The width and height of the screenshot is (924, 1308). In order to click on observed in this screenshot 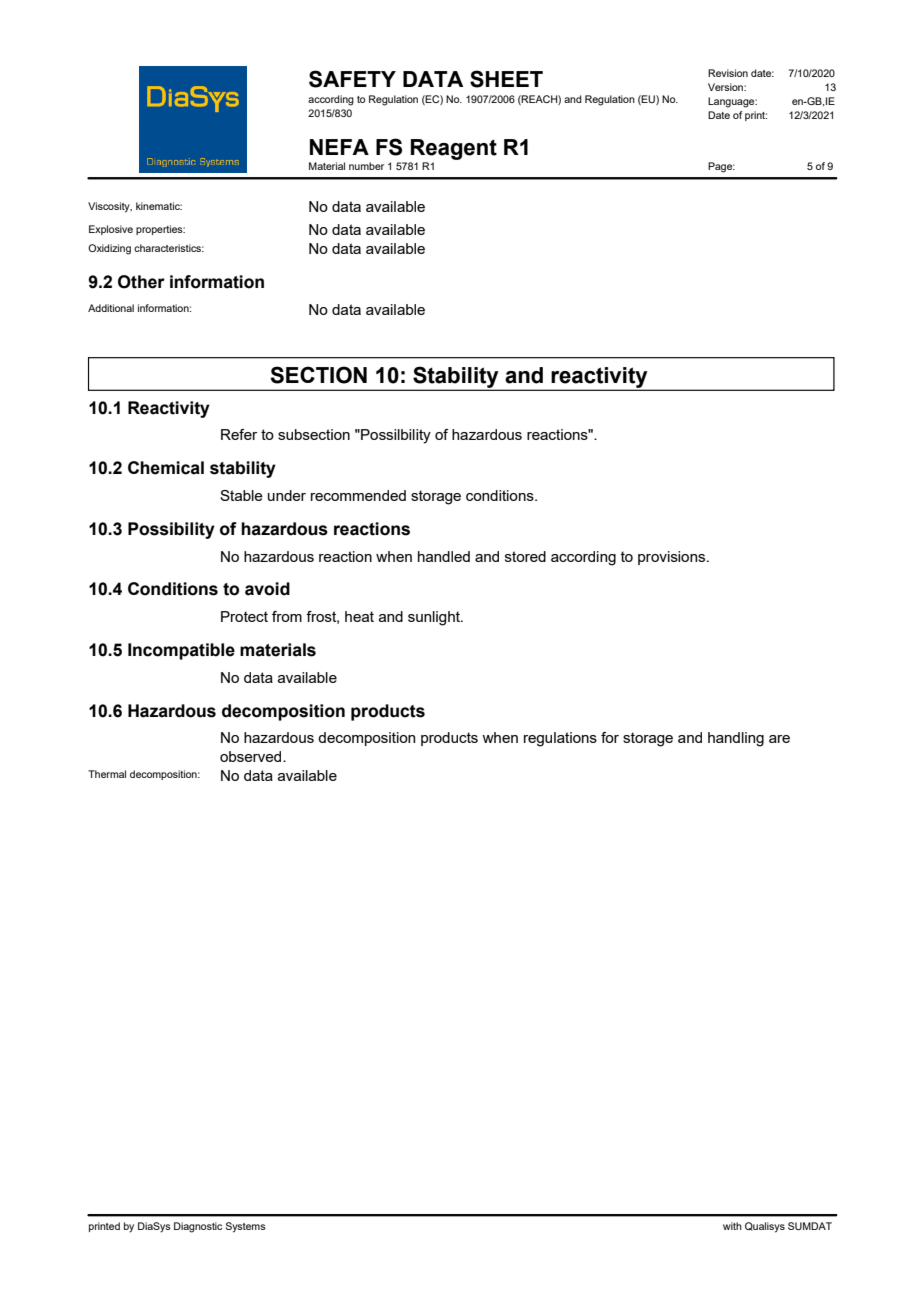, I will do `click(252, 756)`.
